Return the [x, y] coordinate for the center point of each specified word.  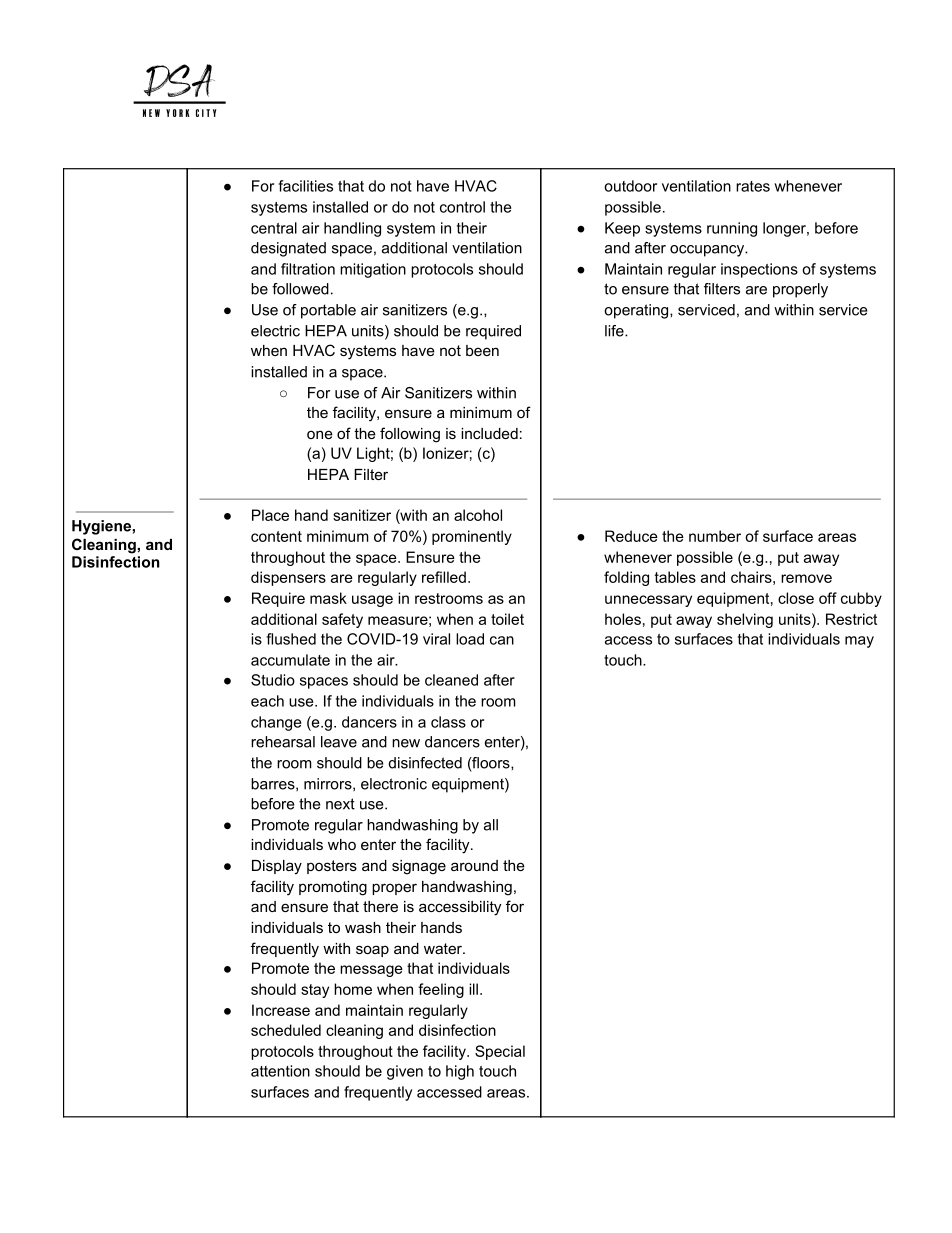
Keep [622, 229]
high [460, 1072]
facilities [305, 186]
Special [500, 1052]
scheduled [286, 1030]
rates [753, 186]
